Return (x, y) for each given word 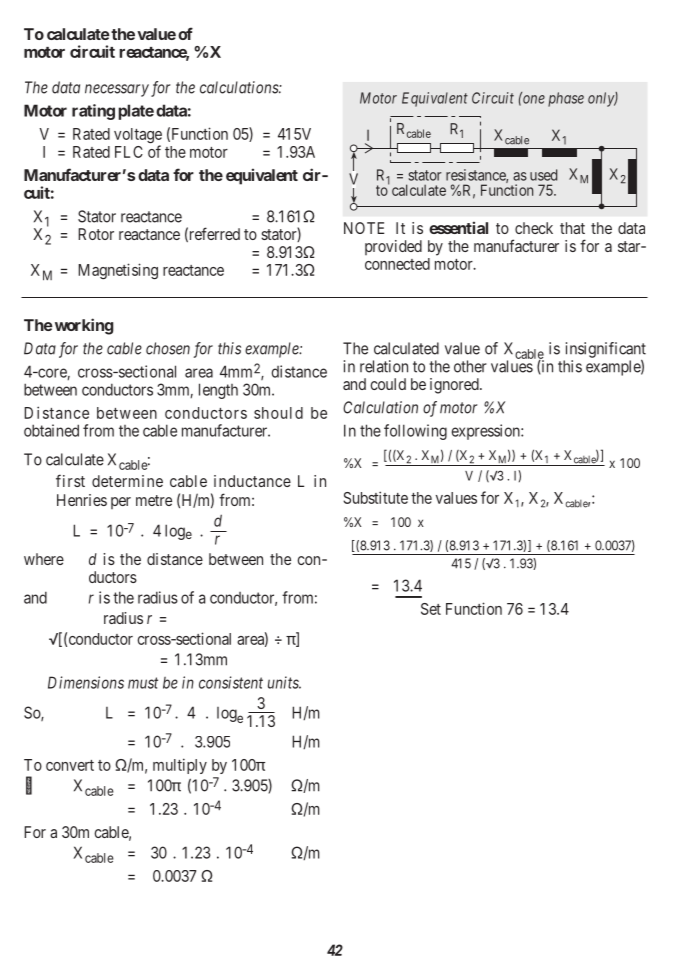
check (534, 228)
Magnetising (118, 271)
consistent (231, 682)
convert (70, 765)
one (533, 99)
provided (393, 247)
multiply (180, 766)
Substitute (375, 497)
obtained (51, 430)
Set (431, 609)
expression (487, 432)
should (278, 413)
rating (93, 112)
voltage (138, 137)
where (44, 559)
